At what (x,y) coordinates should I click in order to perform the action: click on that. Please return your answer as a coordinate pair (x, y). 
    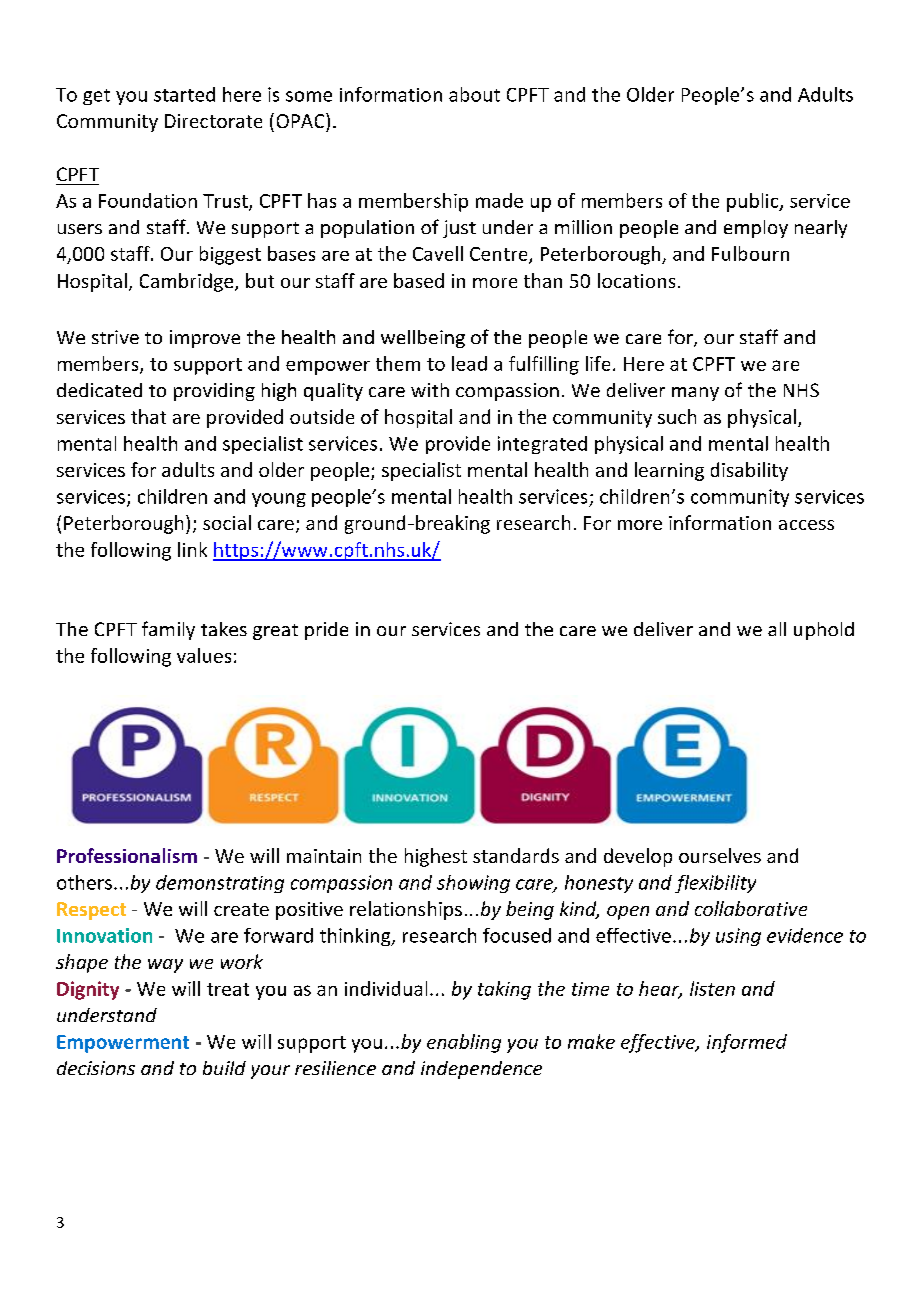
    Looking at the image, I should click on (148, 416).
